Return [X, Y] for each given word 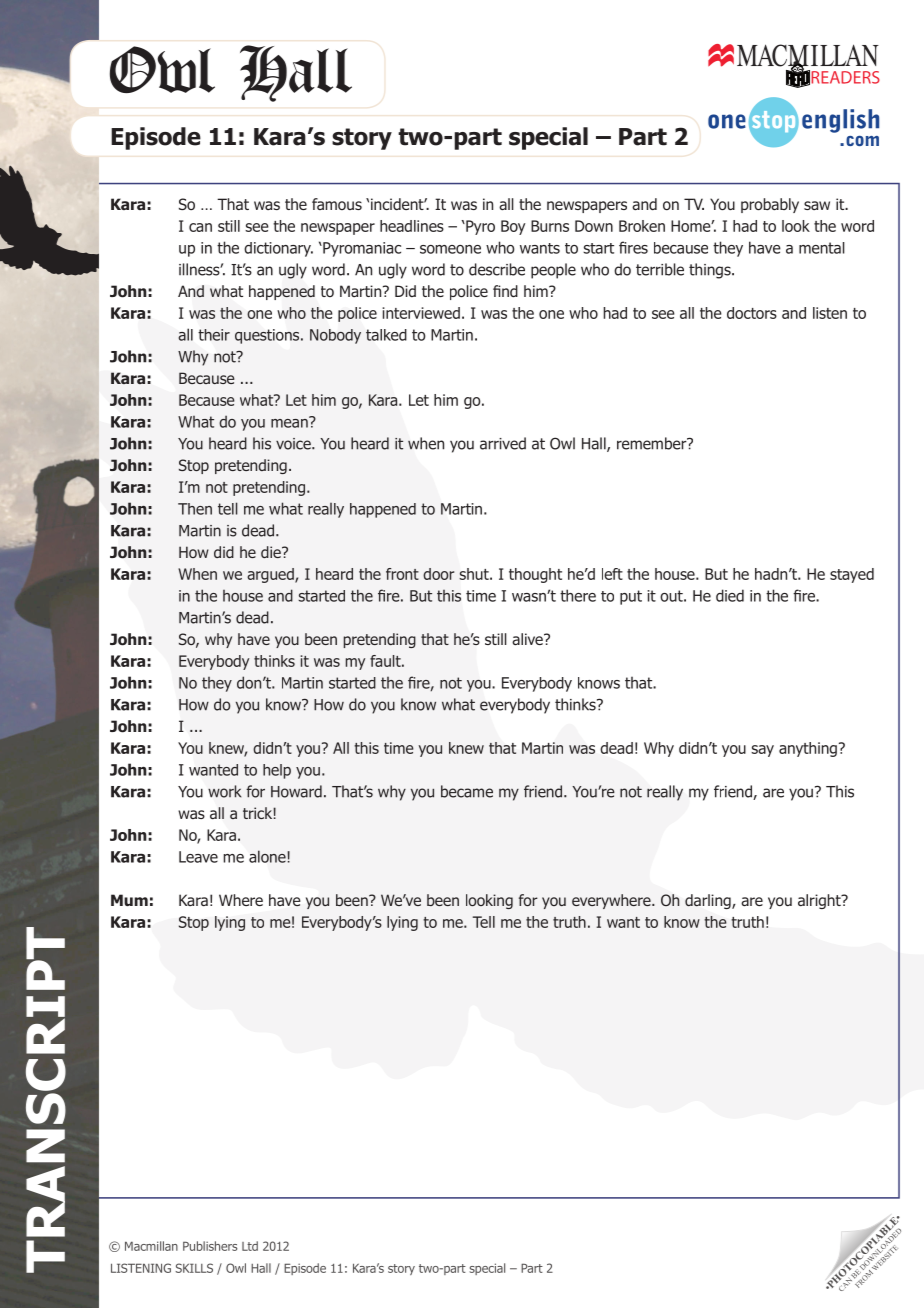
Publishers [210, 1246]
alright [820, 901]
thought [535, 575]
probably [770, 205]
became [467, 791]
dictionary [278, 249]
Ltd [250, 1246]
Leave [198, 857]
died [730, 595]
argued [271, 575]
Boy [513, 227]
